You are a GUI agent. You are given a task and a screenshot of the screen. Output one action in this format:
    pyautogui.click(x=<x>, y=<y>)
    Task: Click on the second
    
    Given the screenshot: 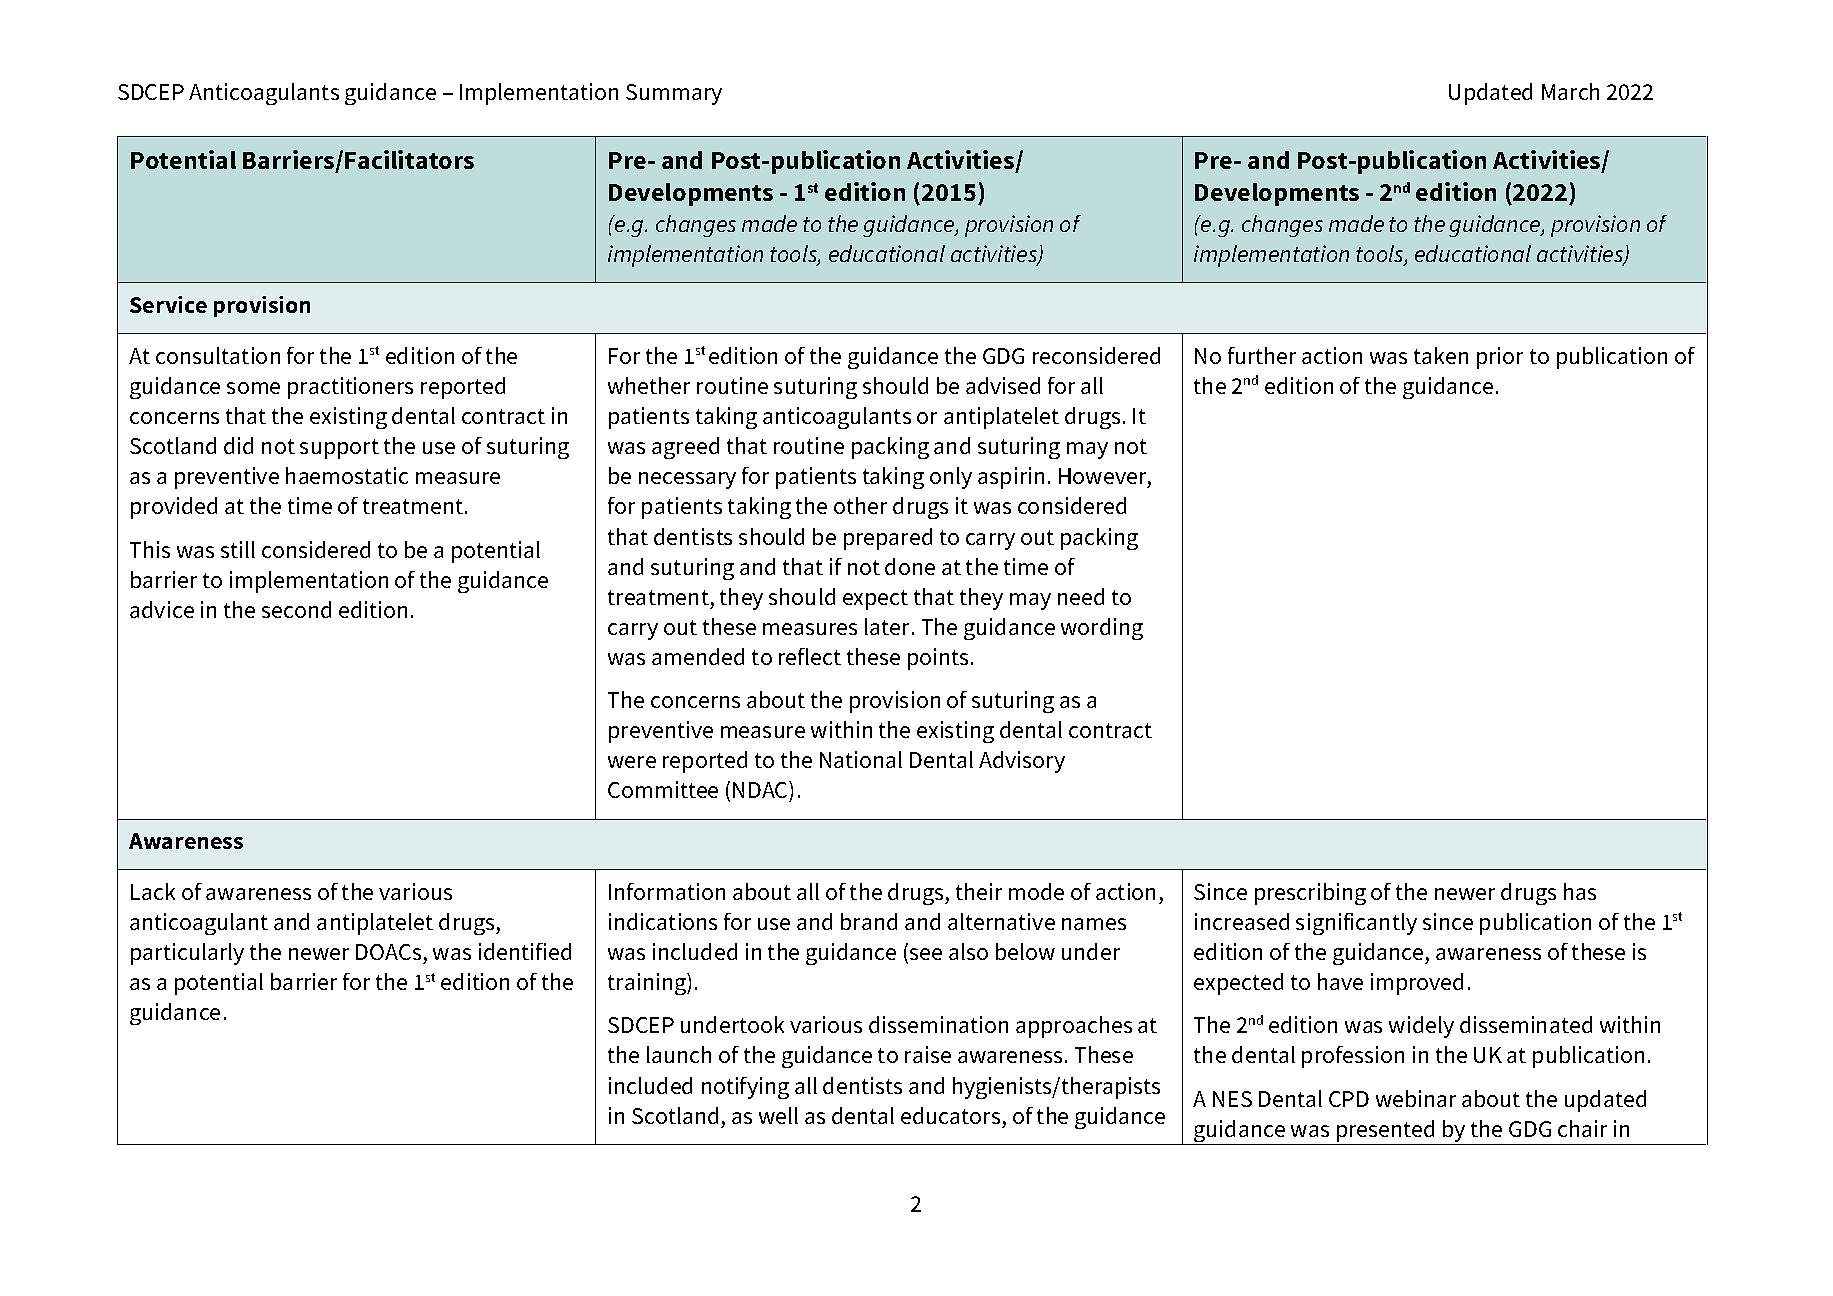 What is the action you would take?
    pyautogui.click(x=296, y=609)
